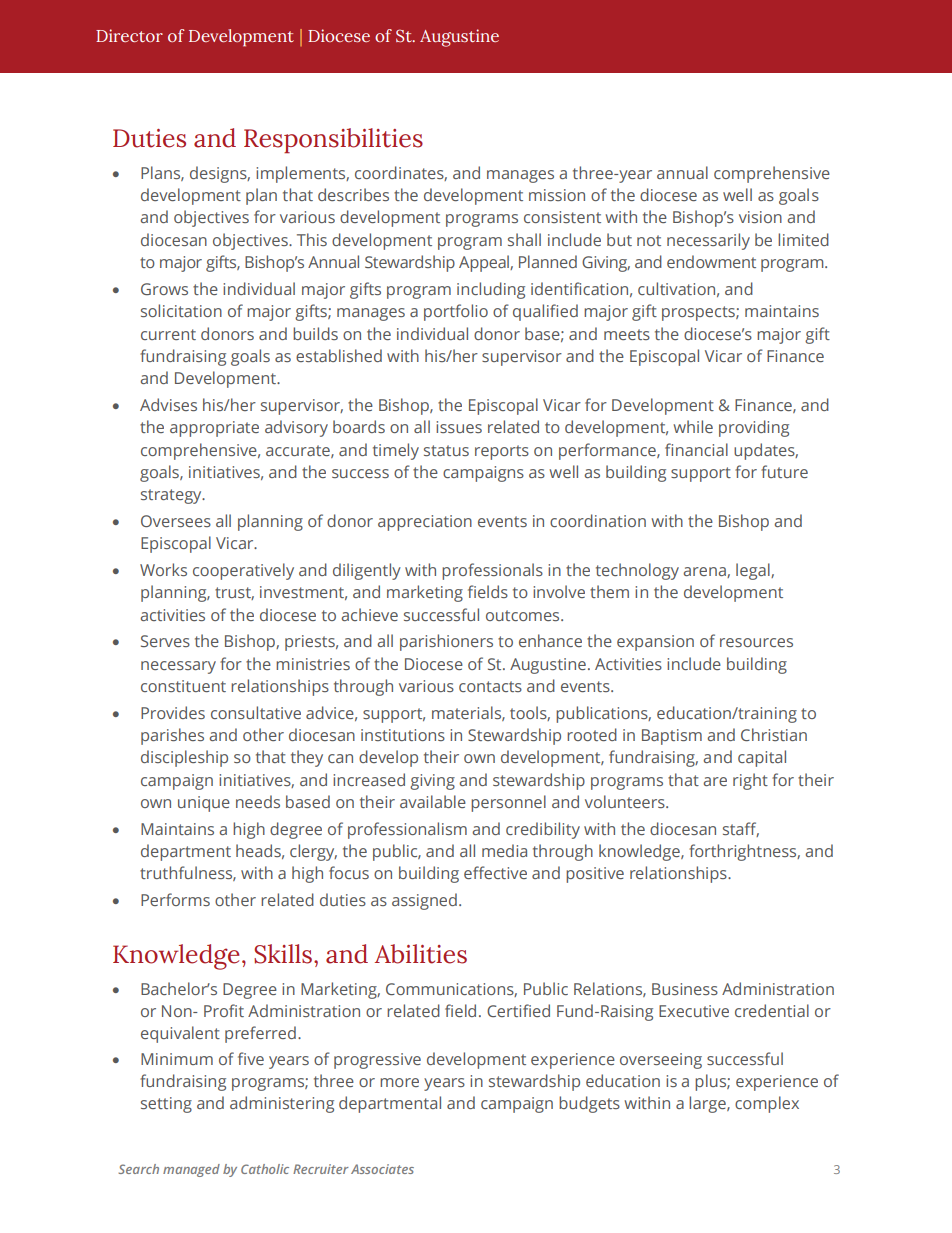 The height and width of the screenshot is (1233, 952). I want to click on Responsibilities, so click(333, 140).
